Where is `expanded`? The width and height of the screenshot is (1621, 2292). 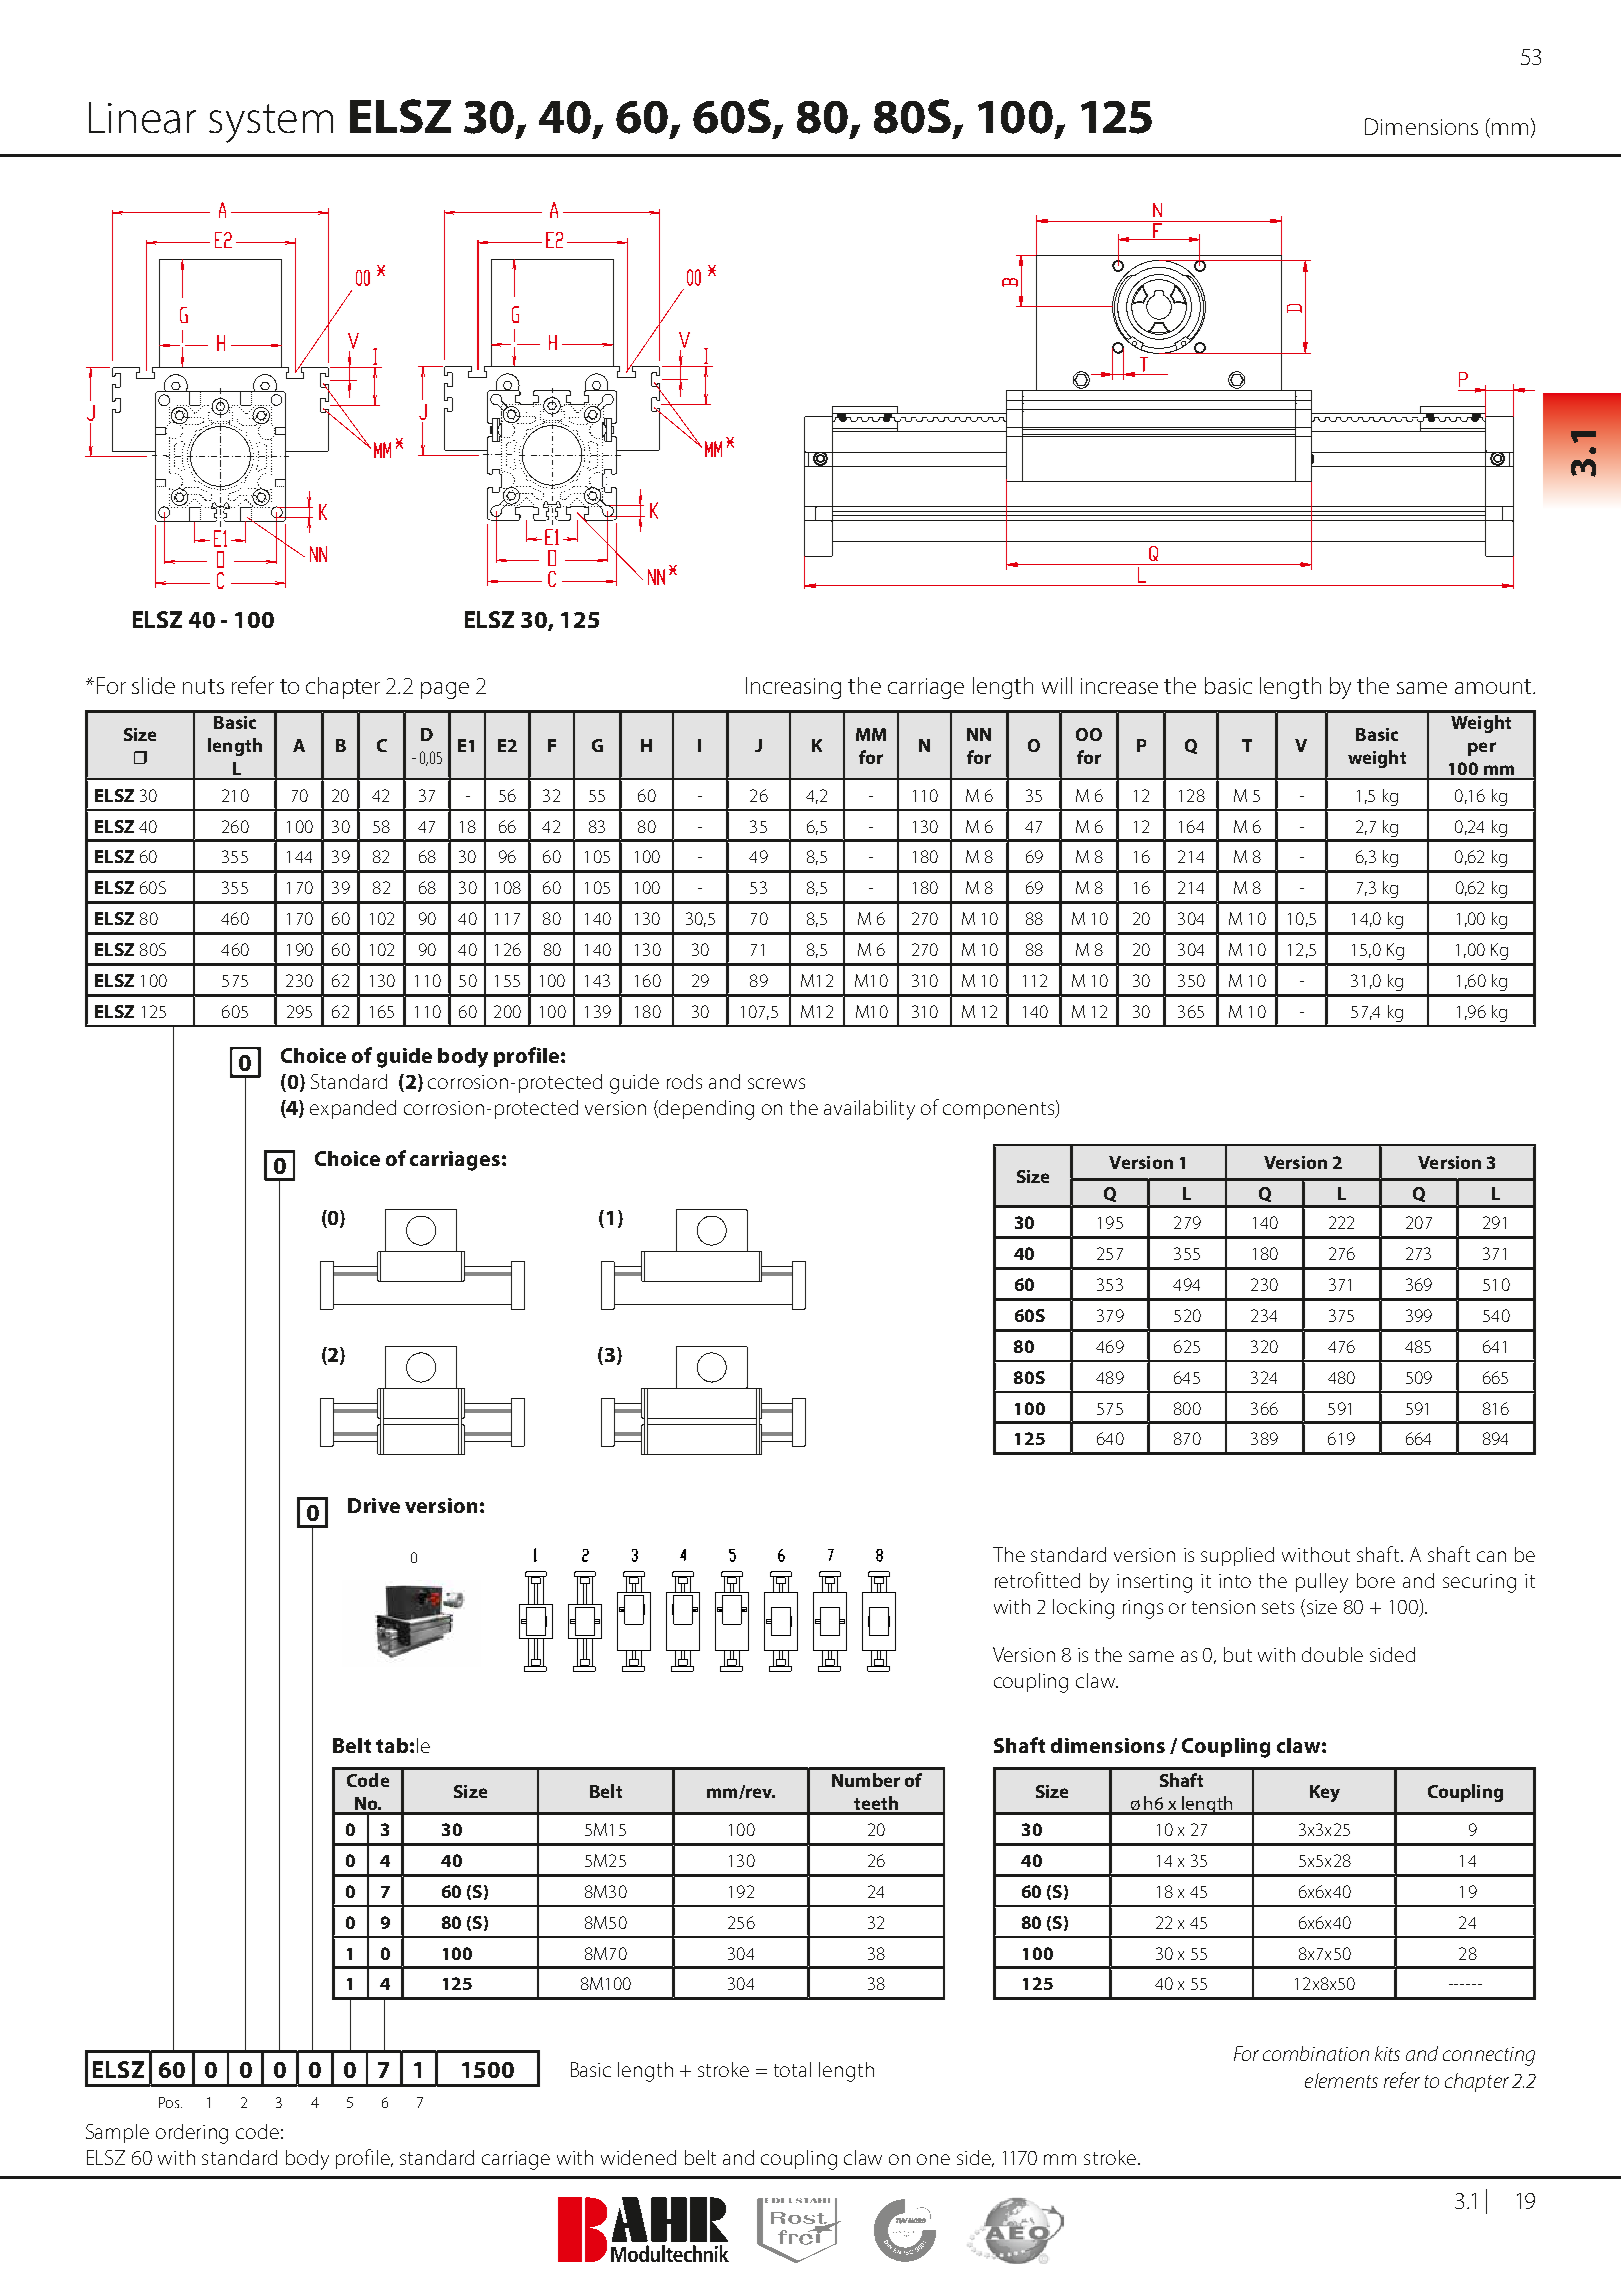 expanded is located at coordinates (353, 1109).
